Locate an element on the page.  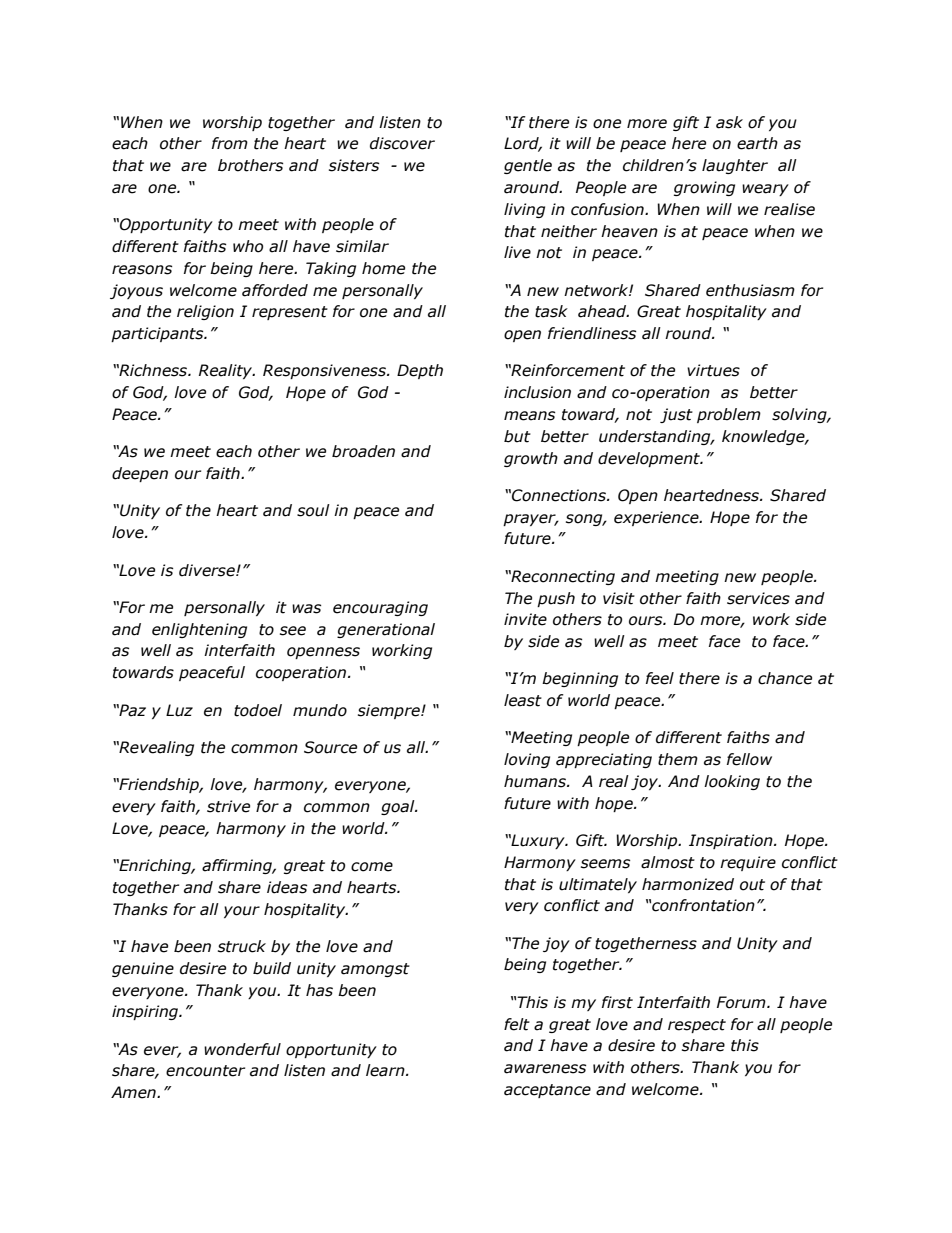
growing is located at coordinates (704, 188).
